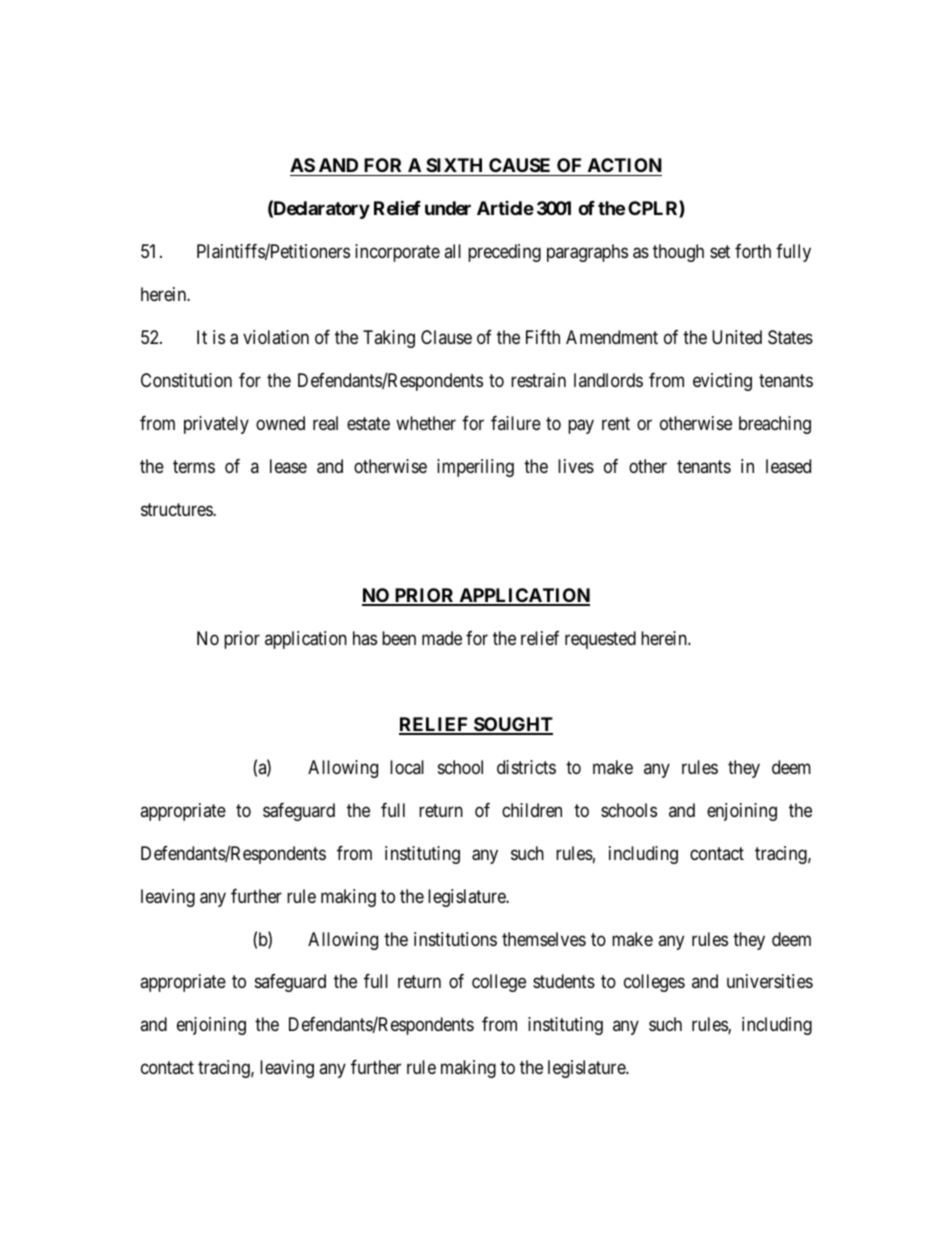 The image size is (952, 1233). I want to click on incorporate, so click(397, 253).
